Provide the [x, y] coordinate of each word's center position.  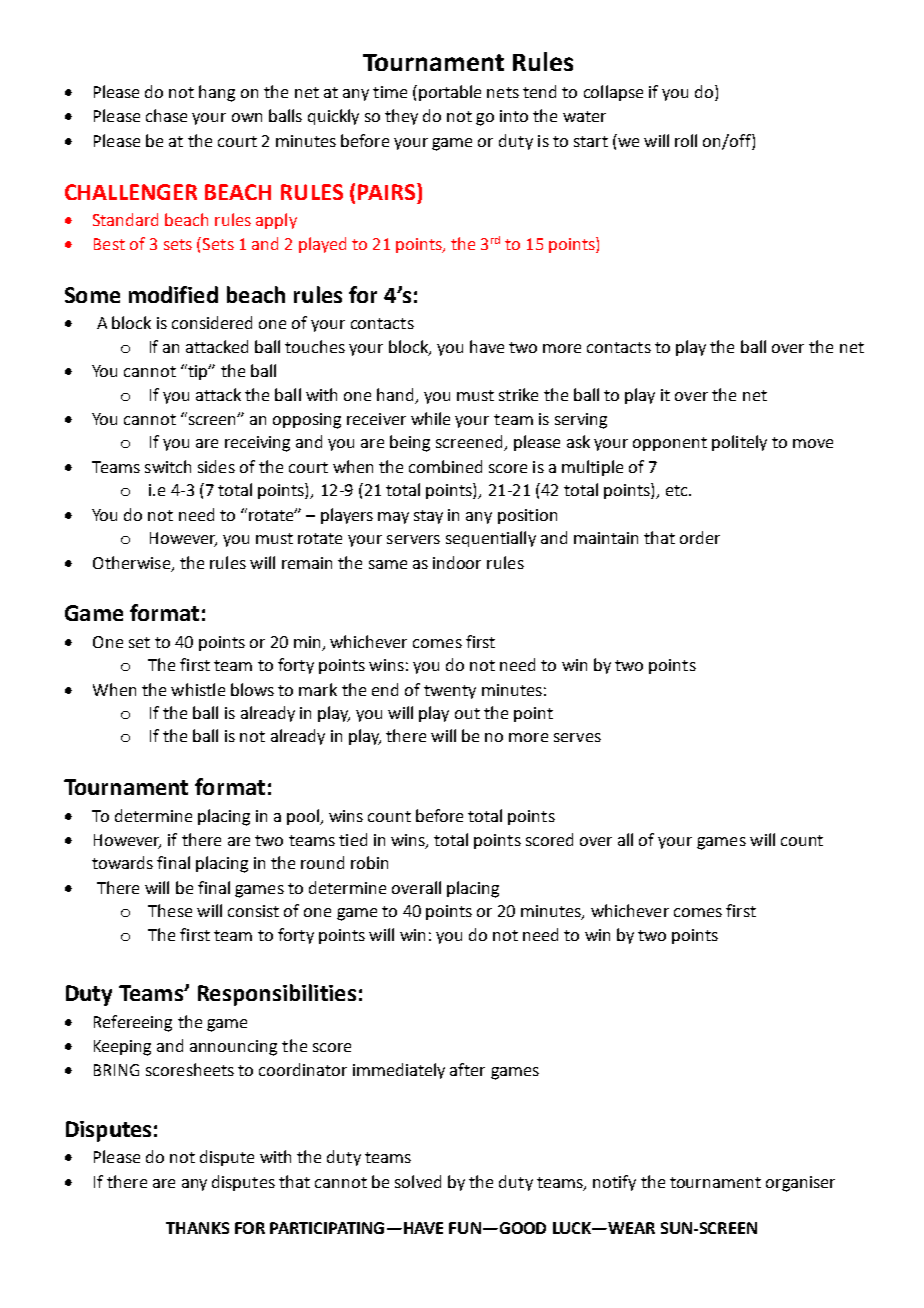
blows [252, 689]
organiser [800, 1184]
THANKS [197, 1228]
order [700, 537]
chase [166, 115]
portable [450, 93]
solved [418, 1181]
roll [686, 140]
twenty [450, 692]
